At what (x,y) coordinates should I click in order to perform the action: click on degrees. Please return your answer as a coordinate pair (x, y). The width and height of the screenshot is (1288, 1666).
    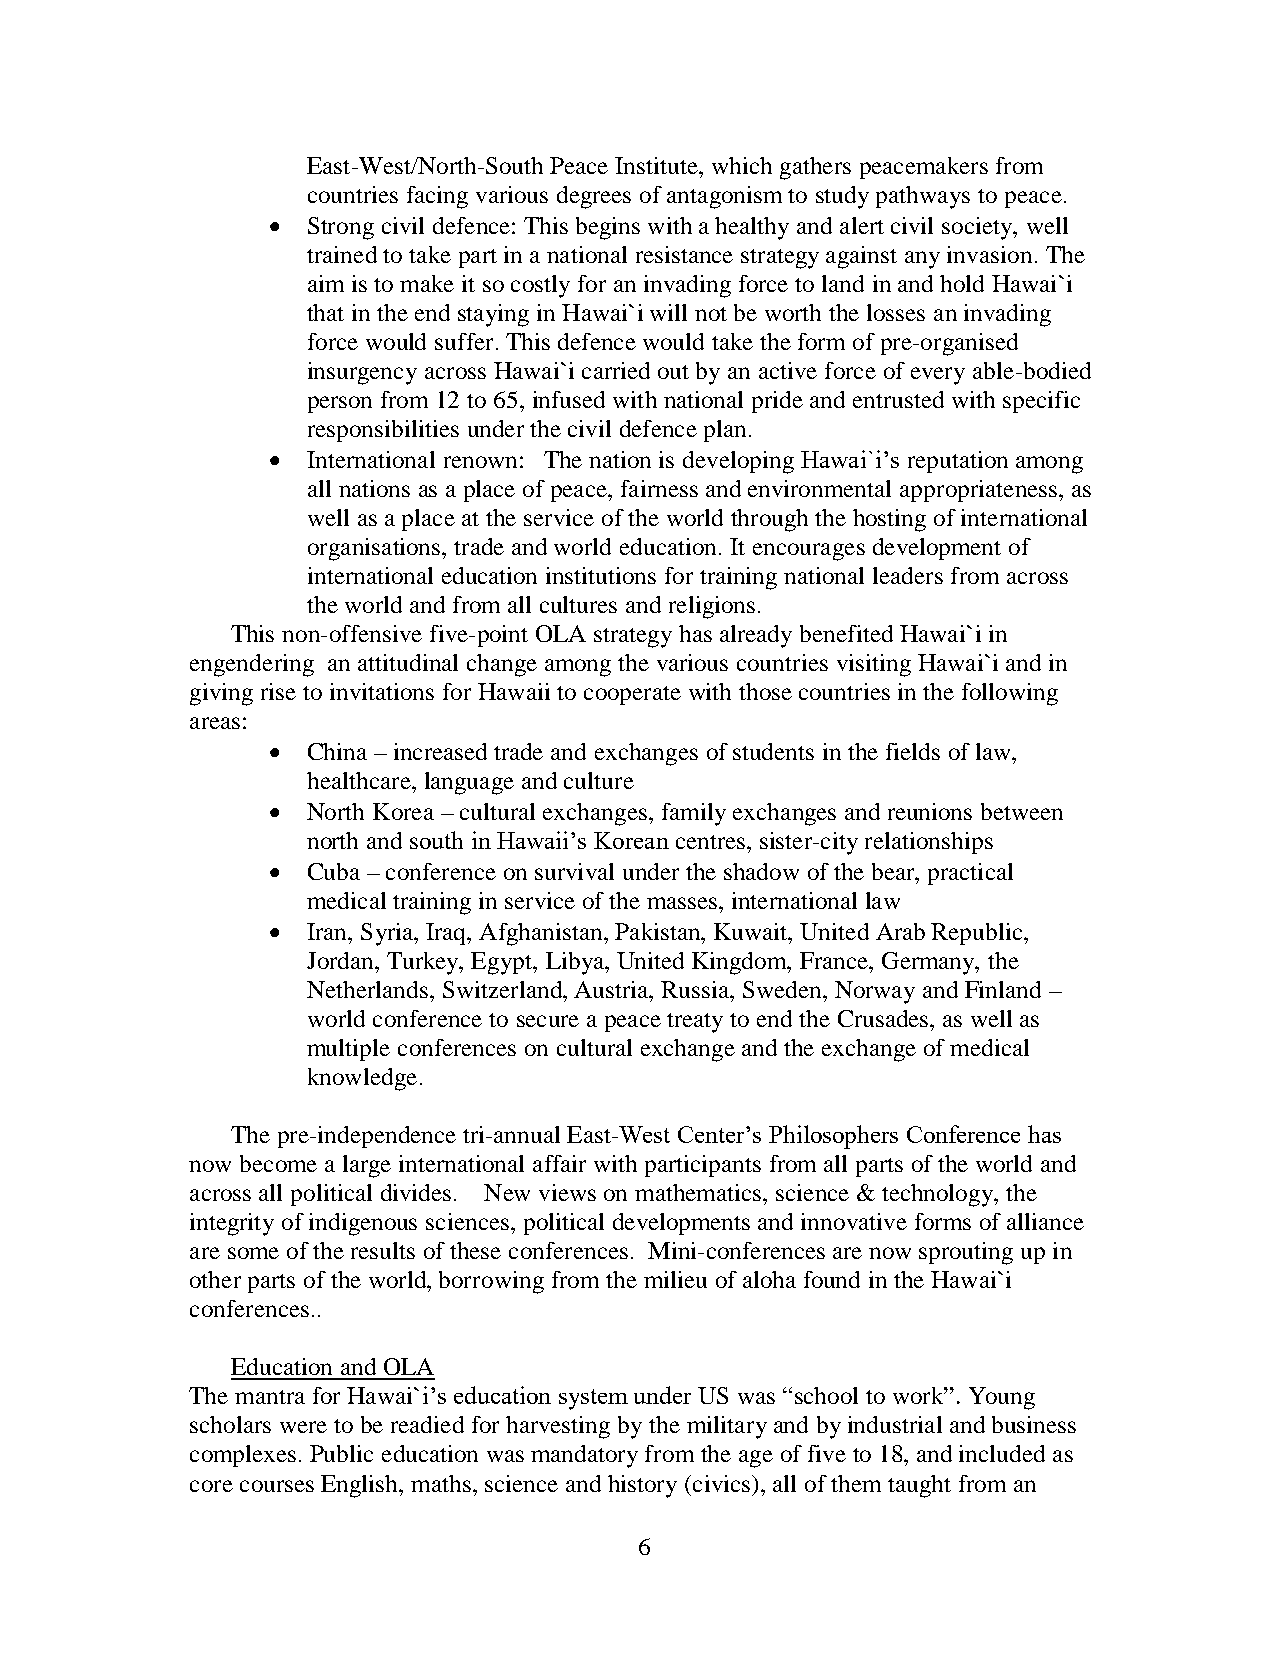
    Looking at the image, I should click on (594, 197).
